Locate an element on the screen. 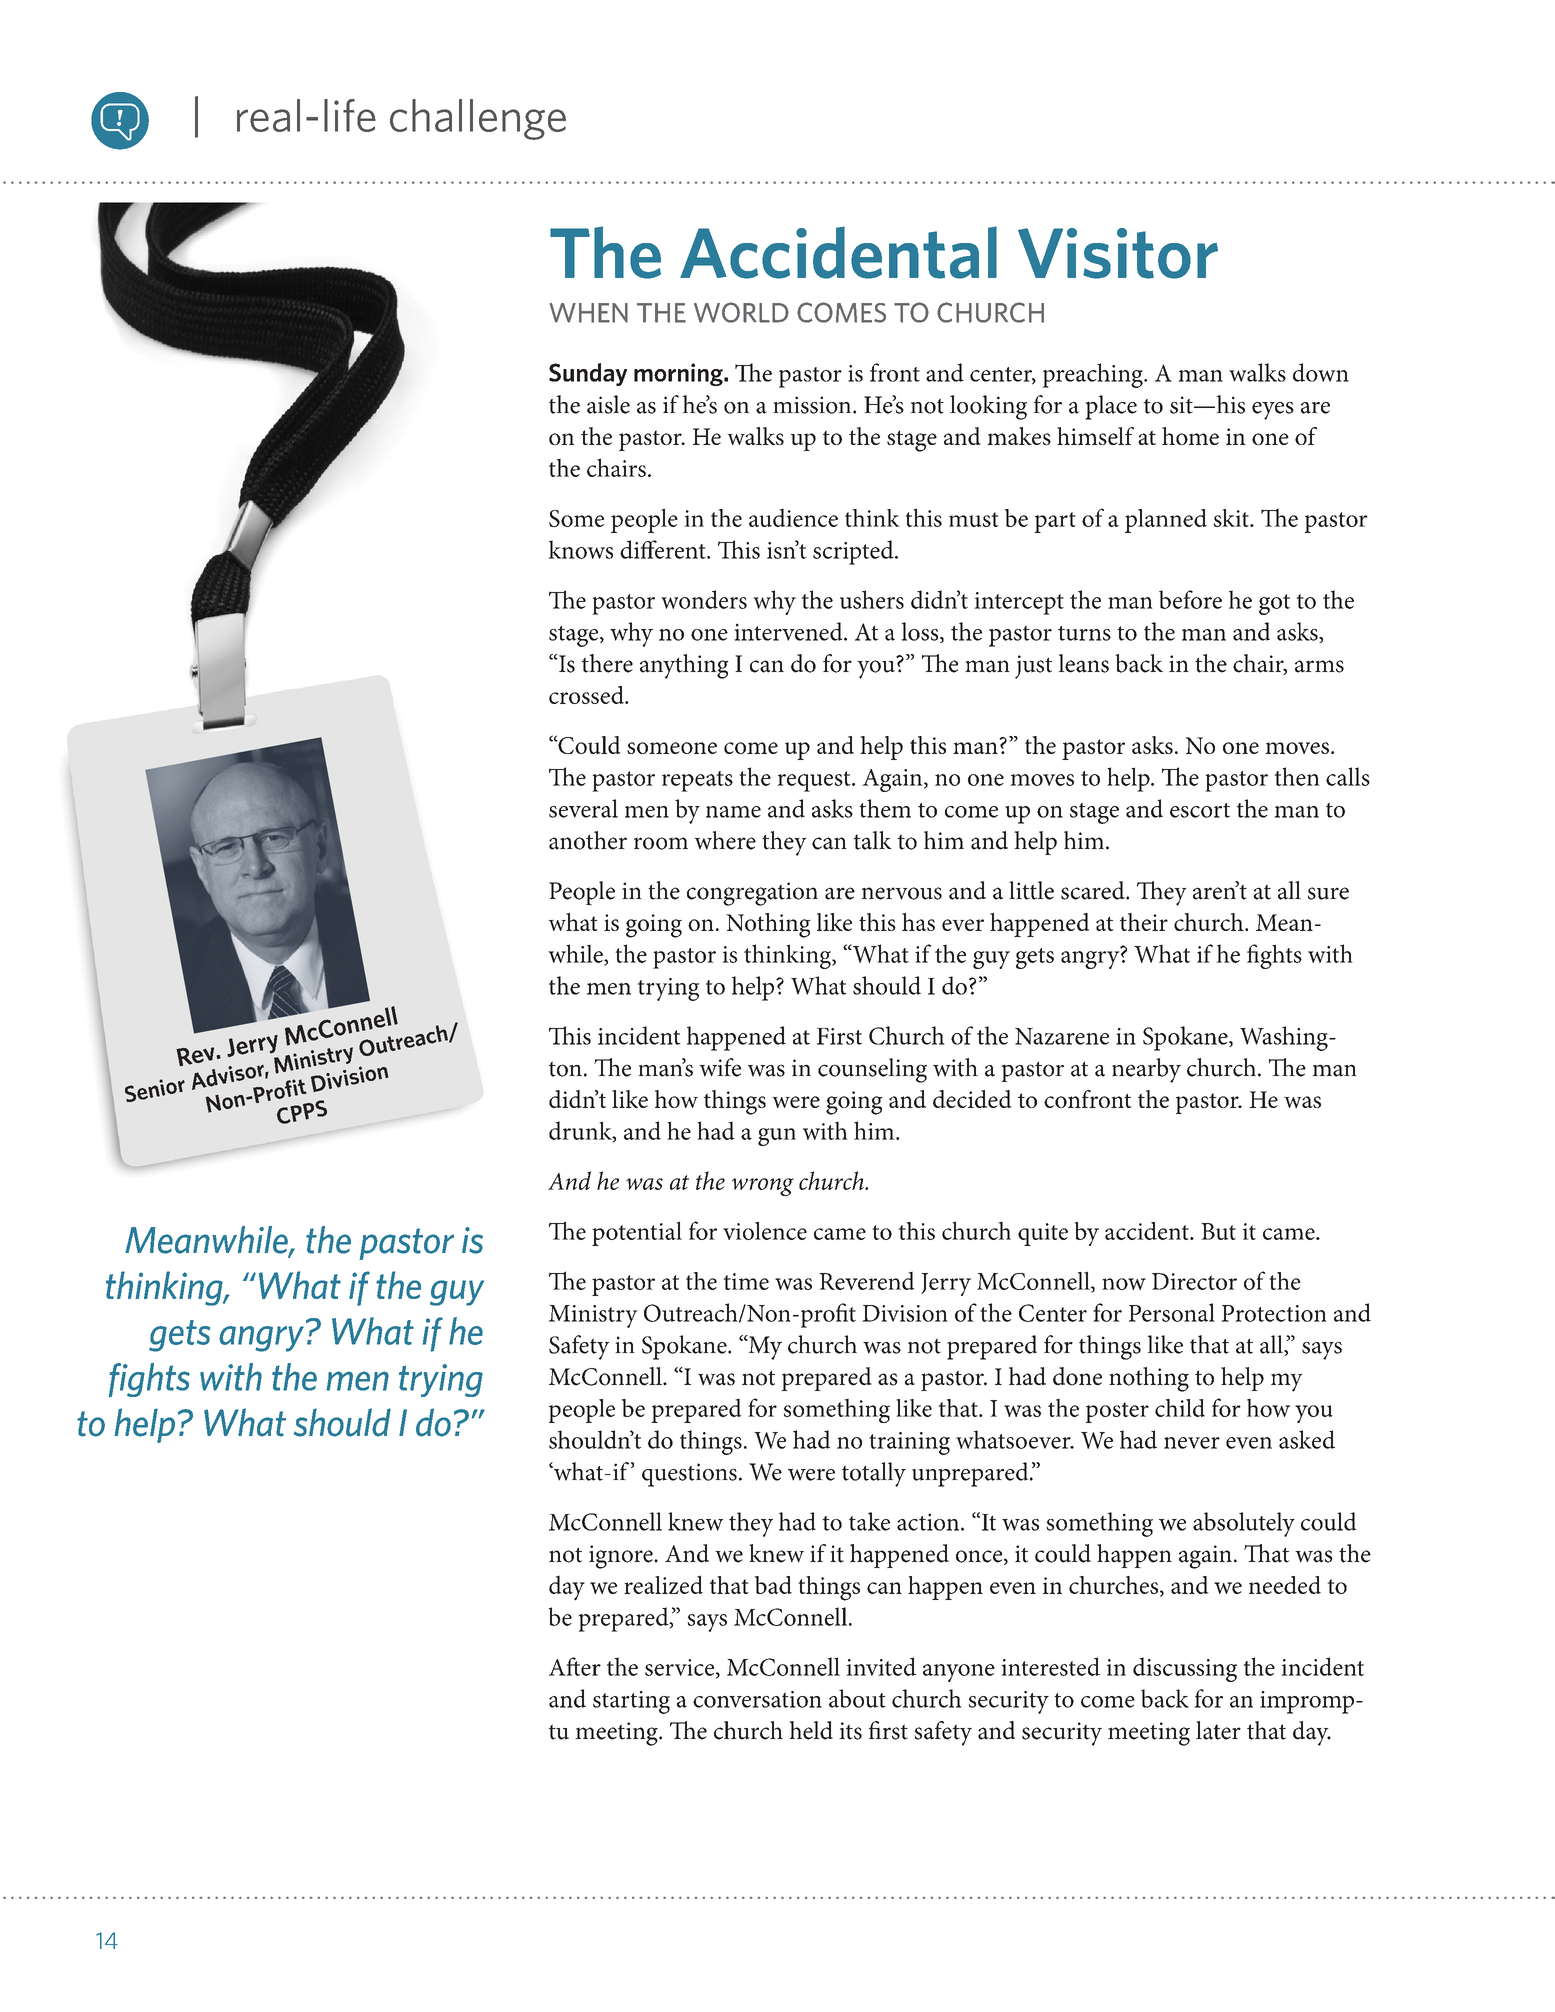 Image resolution: width=1555 pixels, height=2012 pixels. After is located at coordinates (575, 1666).
